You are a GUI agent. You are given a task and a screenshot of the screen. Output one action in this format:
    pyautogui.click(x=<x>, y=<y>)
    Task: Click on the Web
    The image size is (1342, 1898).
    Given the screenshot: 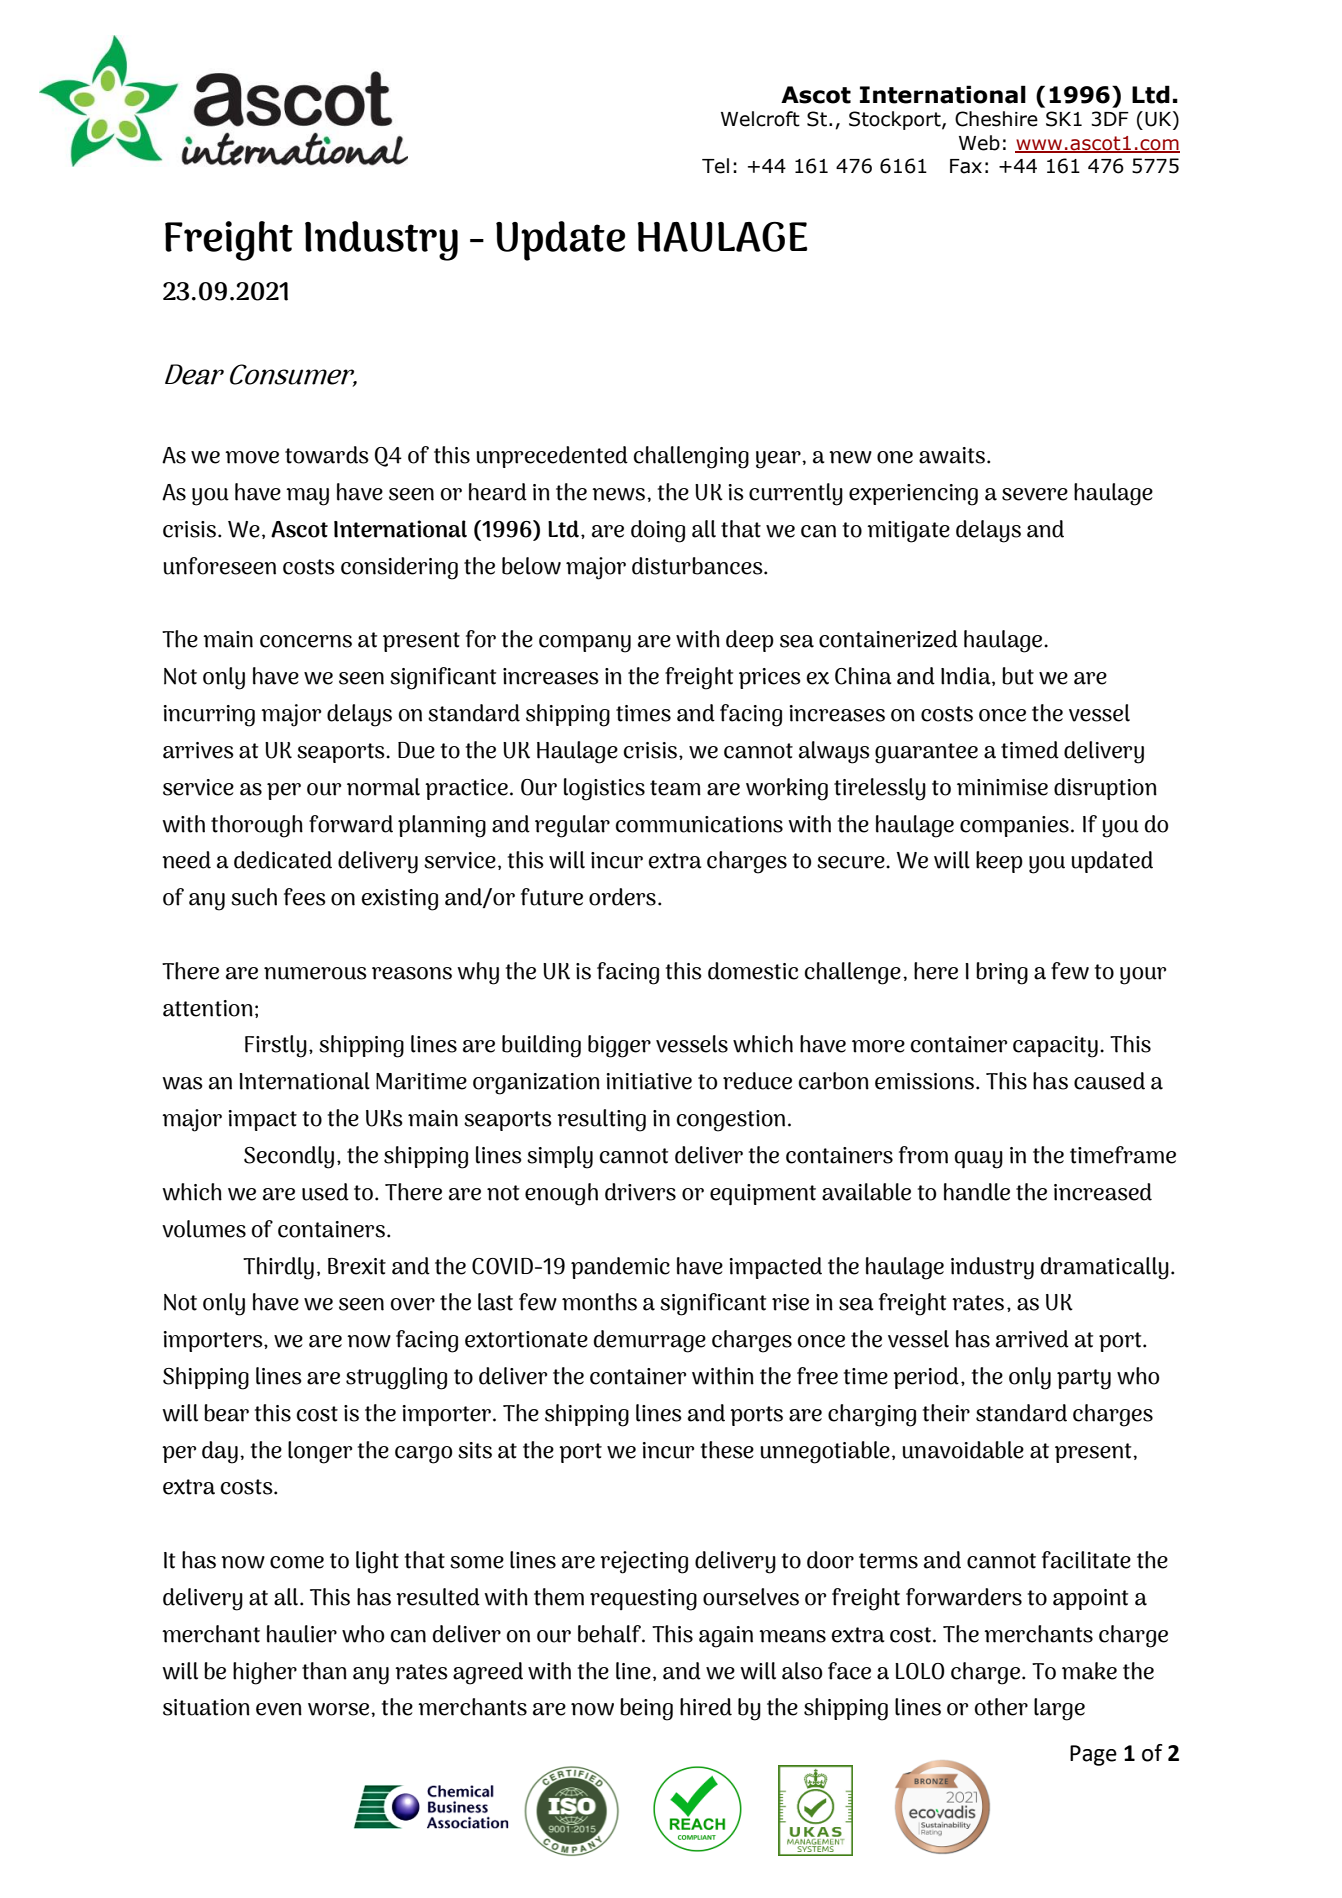 What is the action you would take?
    pyautogui.click(x=979, y=143)
